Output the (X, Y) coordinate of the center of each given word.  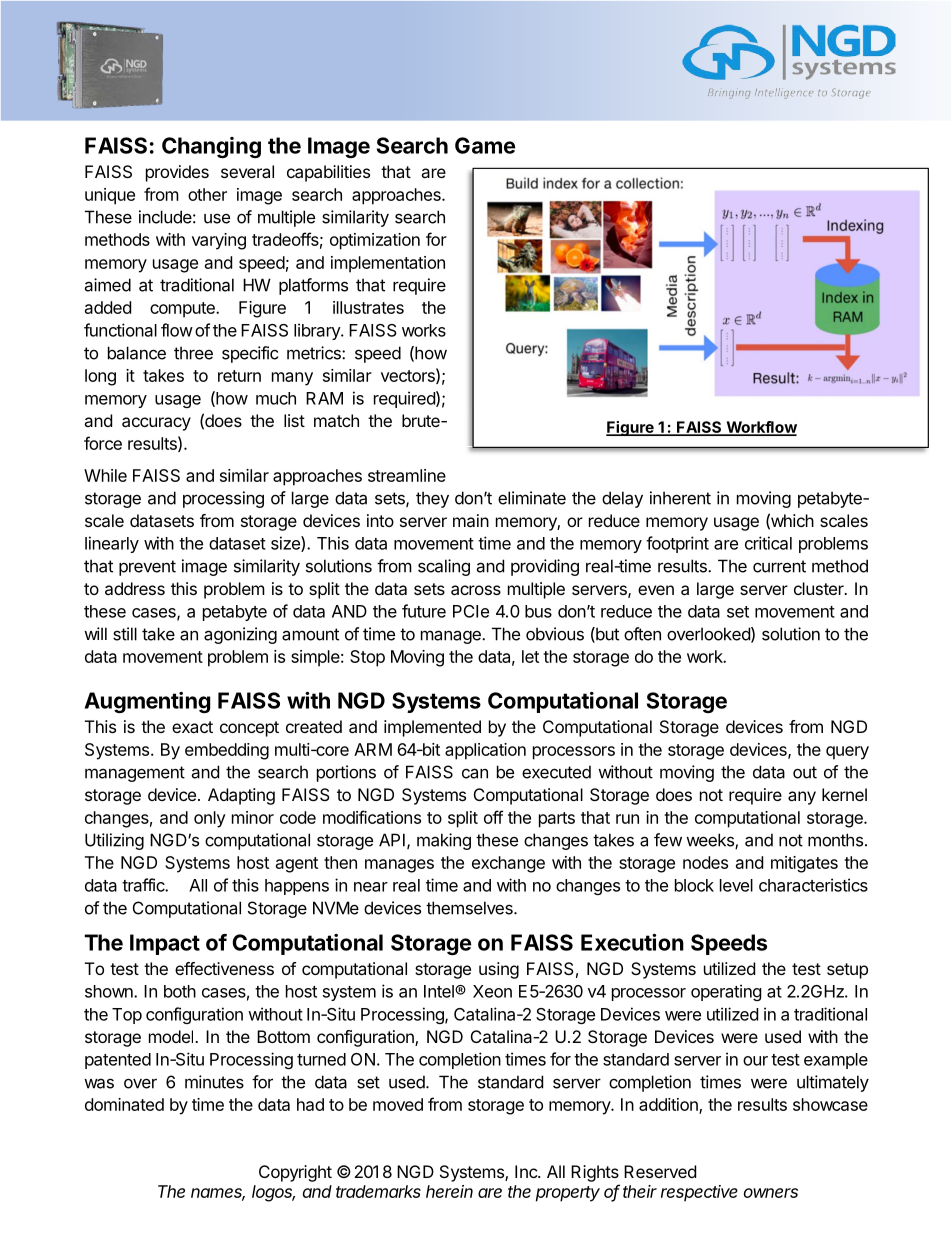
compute (183, 310)
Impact (165, 944)
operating (726, 992)
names (218, 1194)
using (499, 970)
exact (192, 727)
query (847, 753)
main (471, 520)
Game (485, 145)
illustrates (368, 307)
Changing (211, 147)
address (135, 588)
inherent (680, 498)
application (485, 751)
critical (768, 543)
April (802, 81)
